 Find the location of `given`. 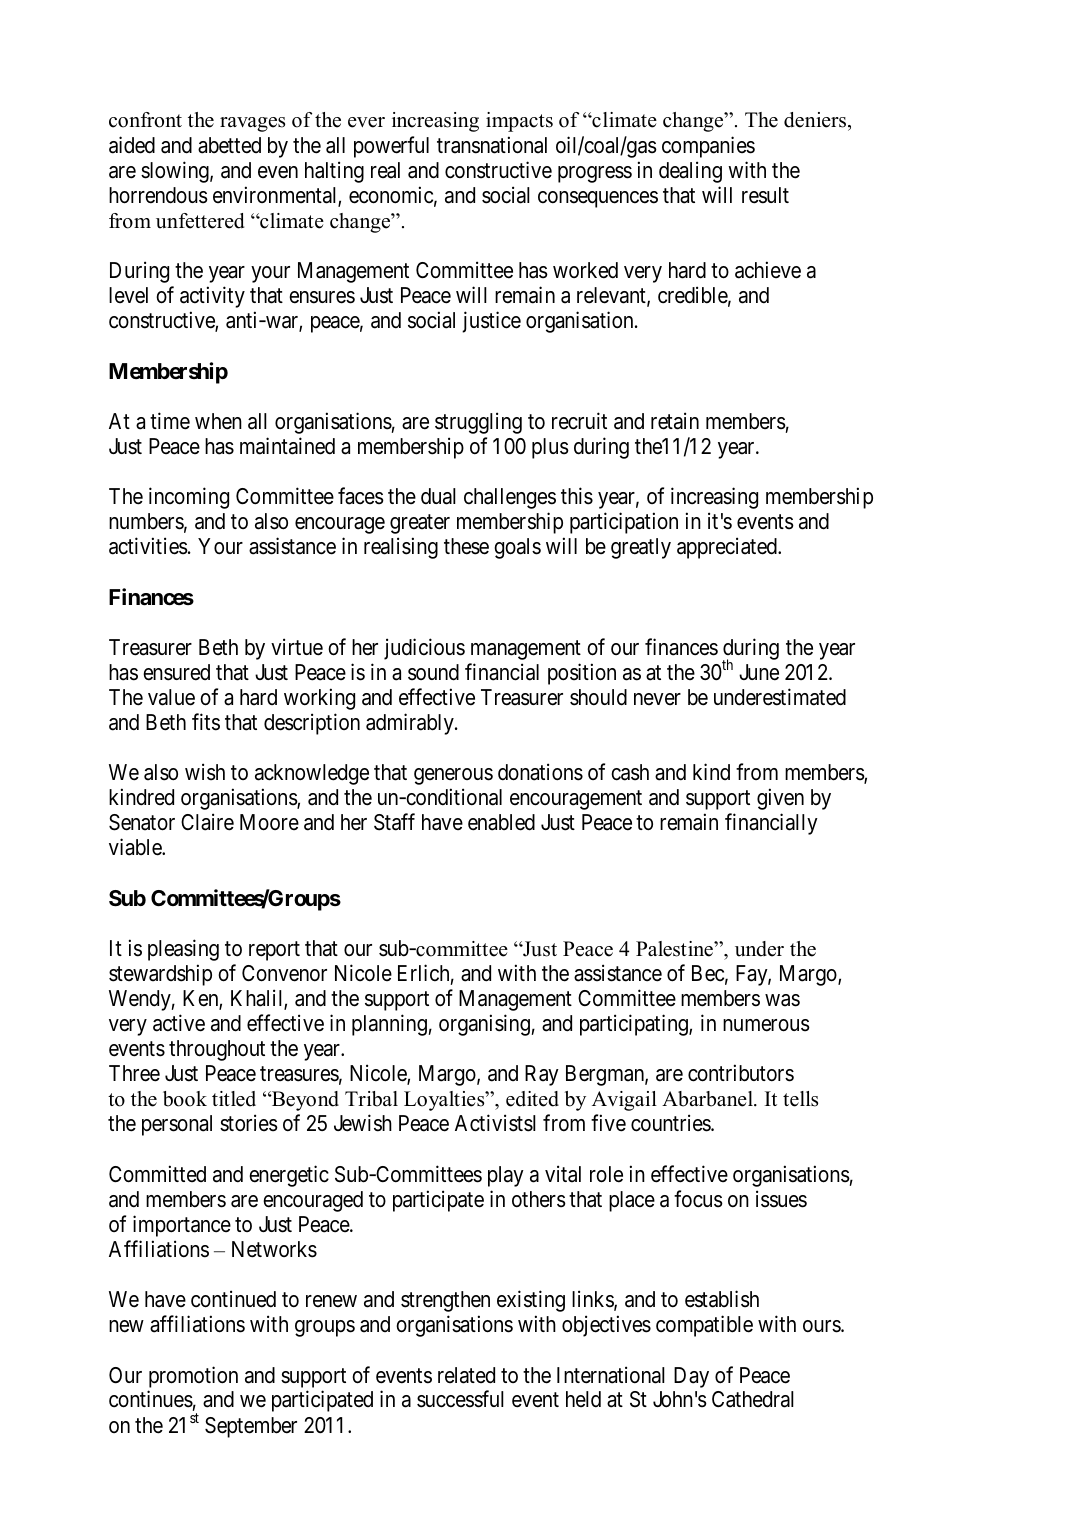

given is located at coordinates (780, 799).
